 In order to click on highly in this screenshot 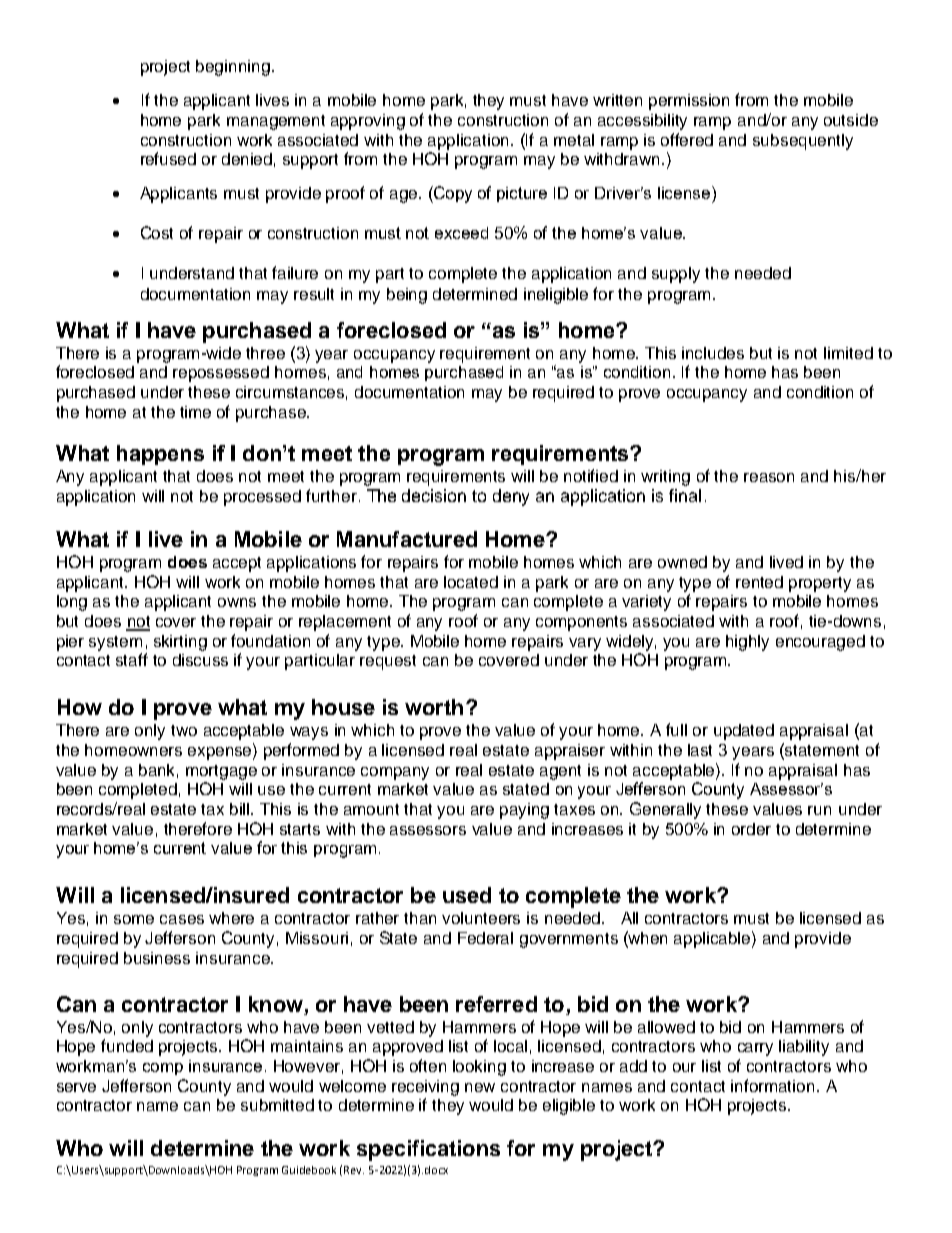, I will do `click(747, 643)`.
